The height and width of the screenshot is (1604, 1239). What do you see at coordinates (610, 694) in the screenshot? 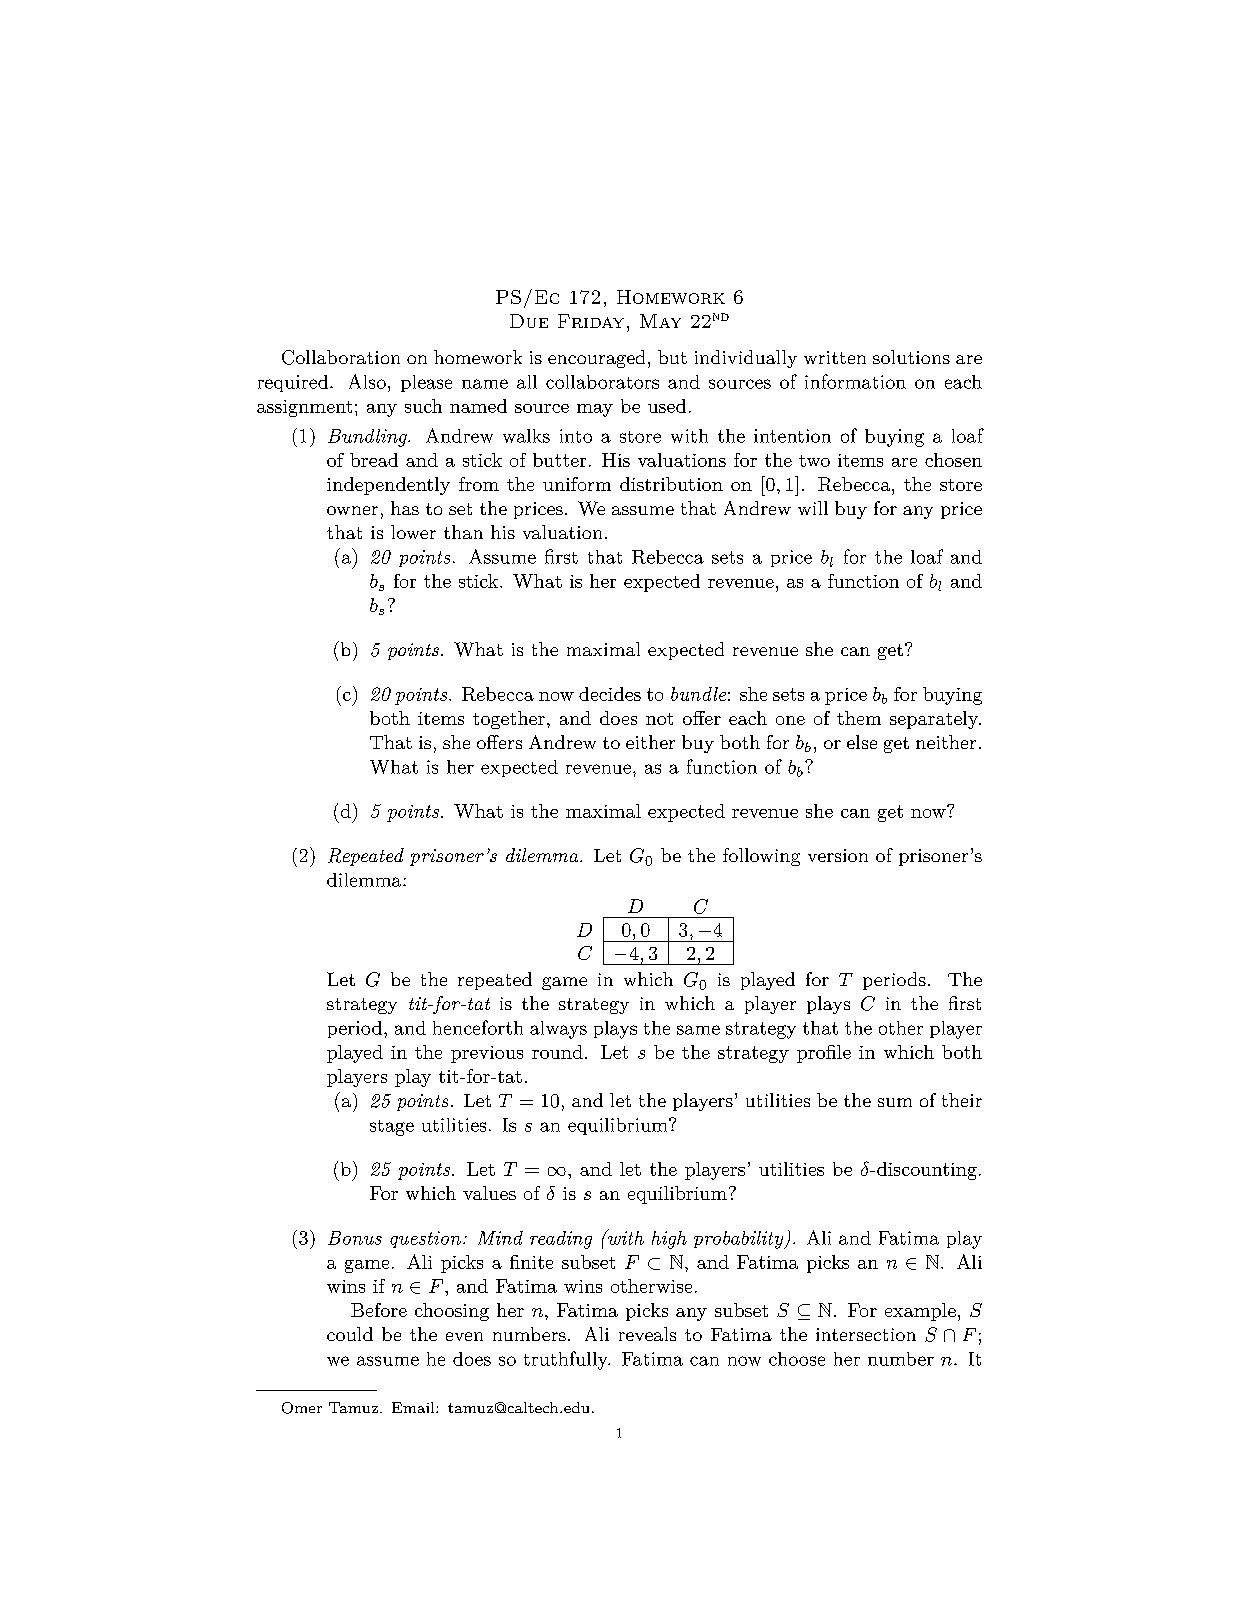
I see `decides` at bounding box center [610, 694].
